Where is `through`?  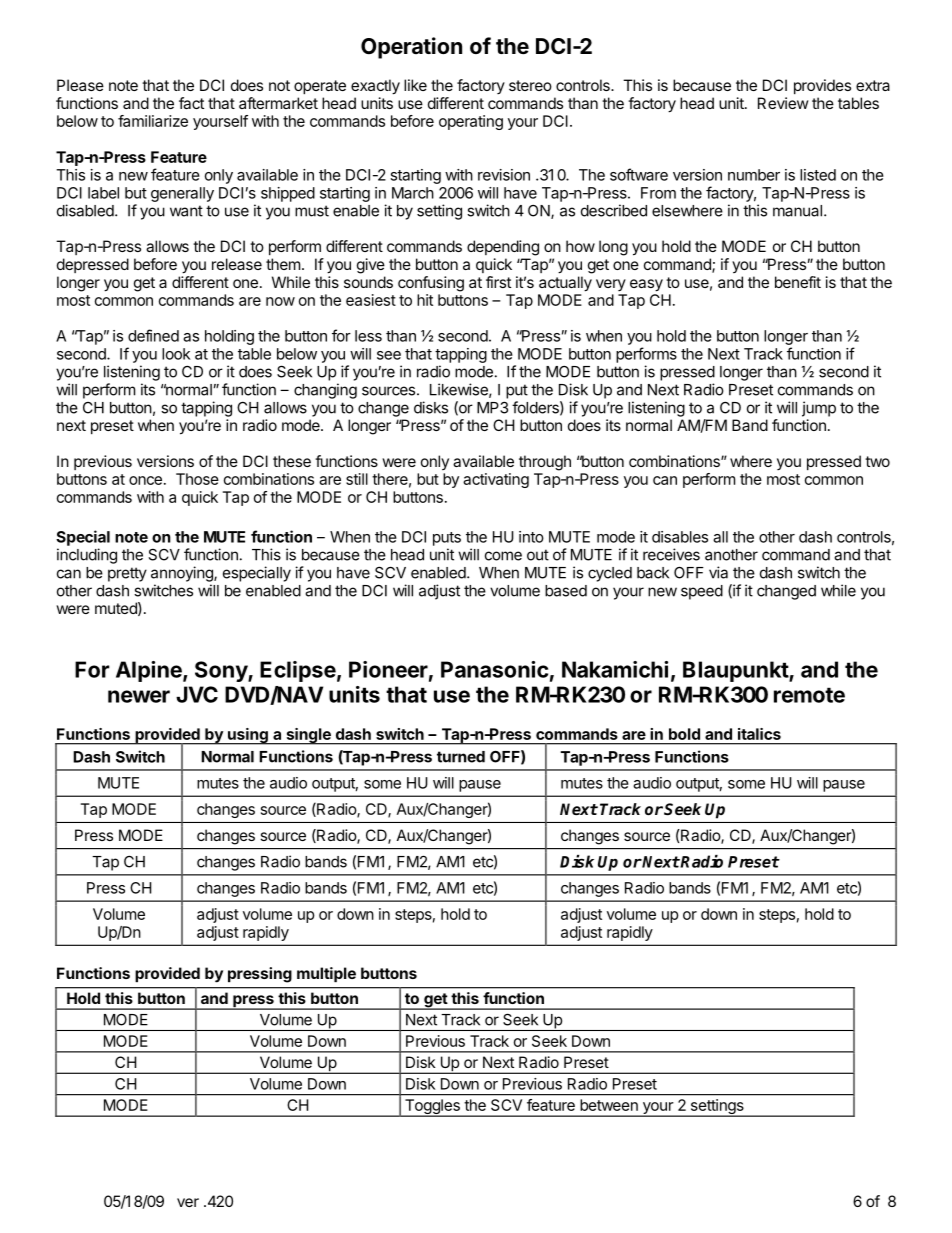
through is located at coordinates (545, 463).
